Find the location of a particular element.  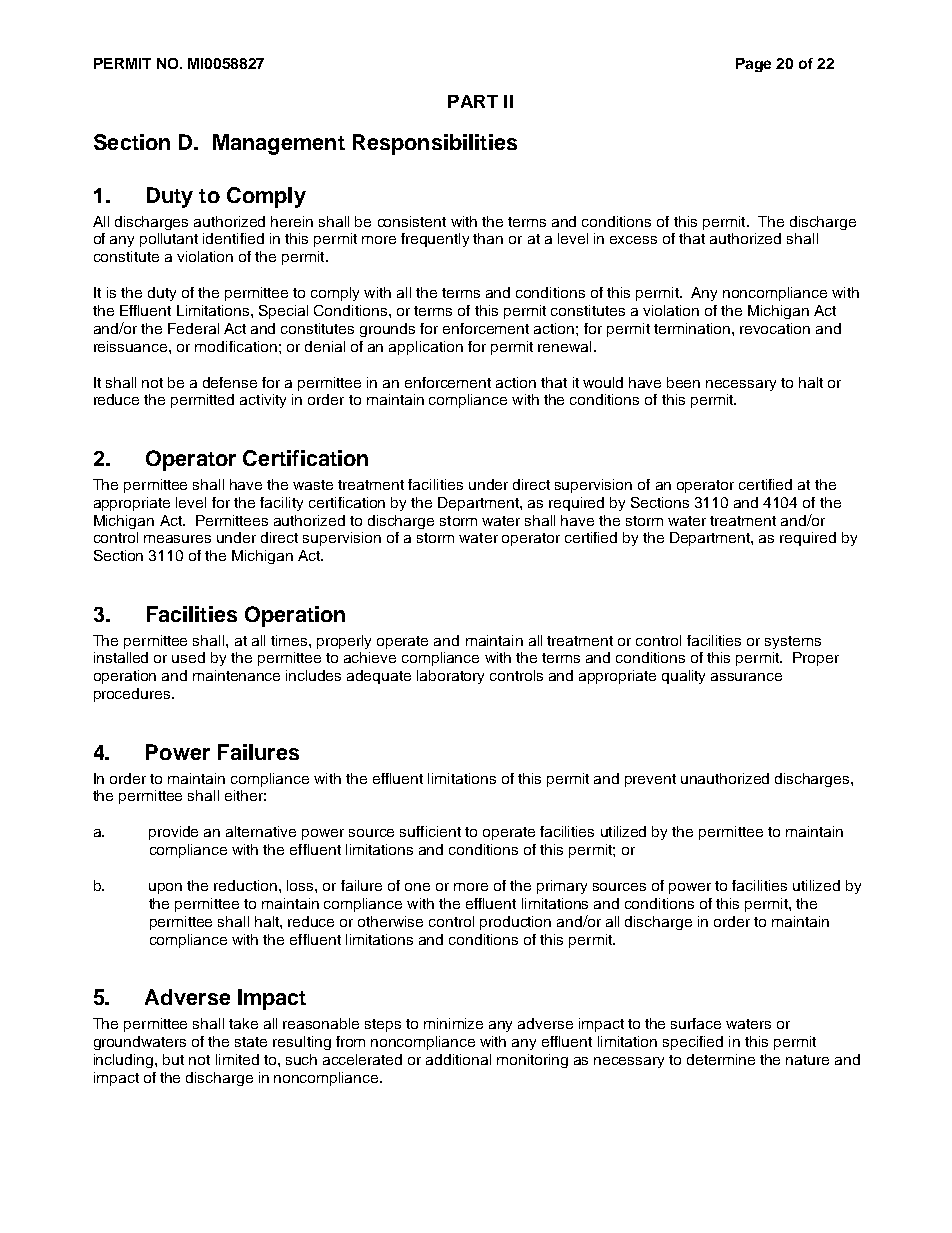

measures is located at coordinates (177, 539).
